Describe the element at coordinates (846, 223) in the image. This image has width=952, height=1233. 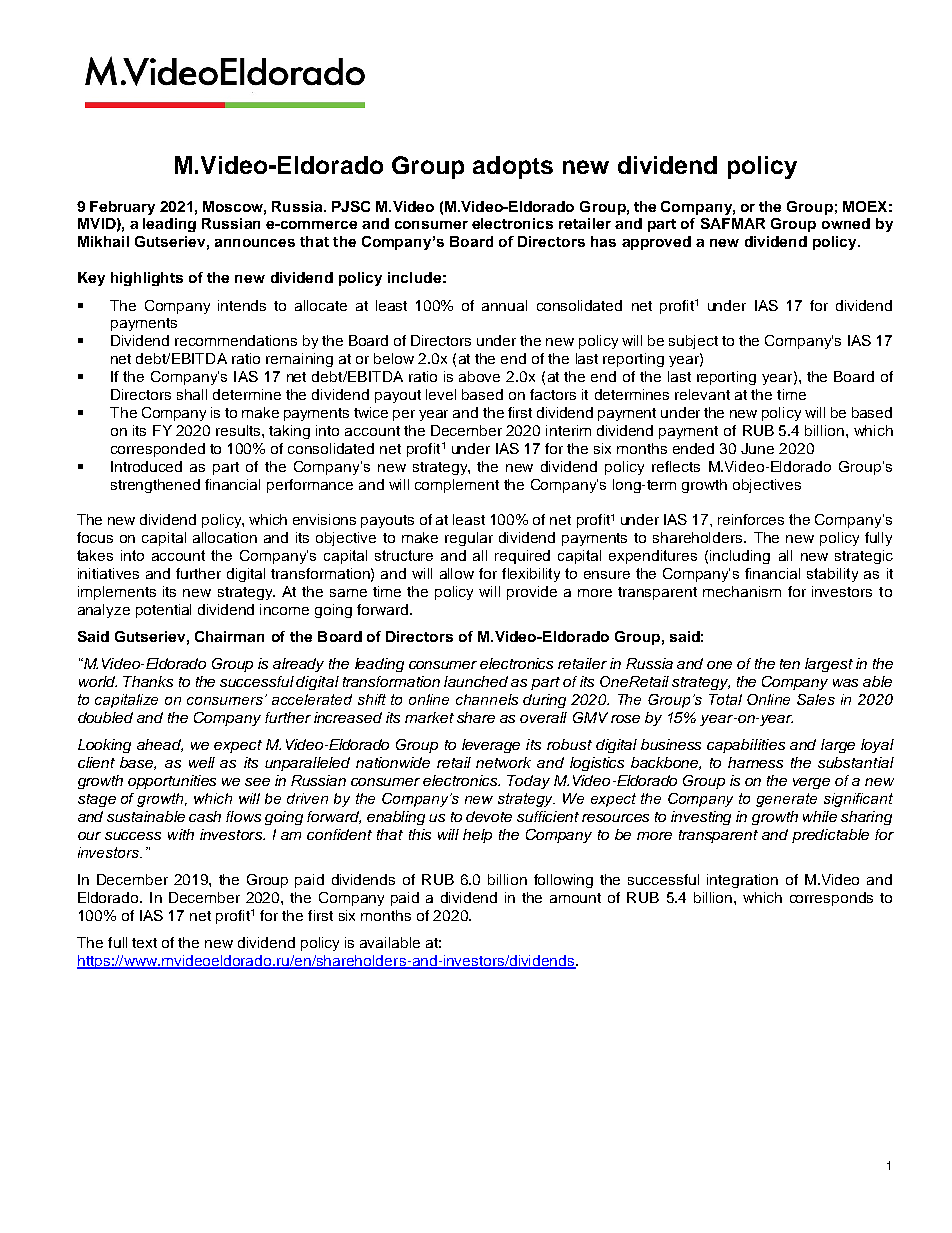
I see `owned` at that location.
